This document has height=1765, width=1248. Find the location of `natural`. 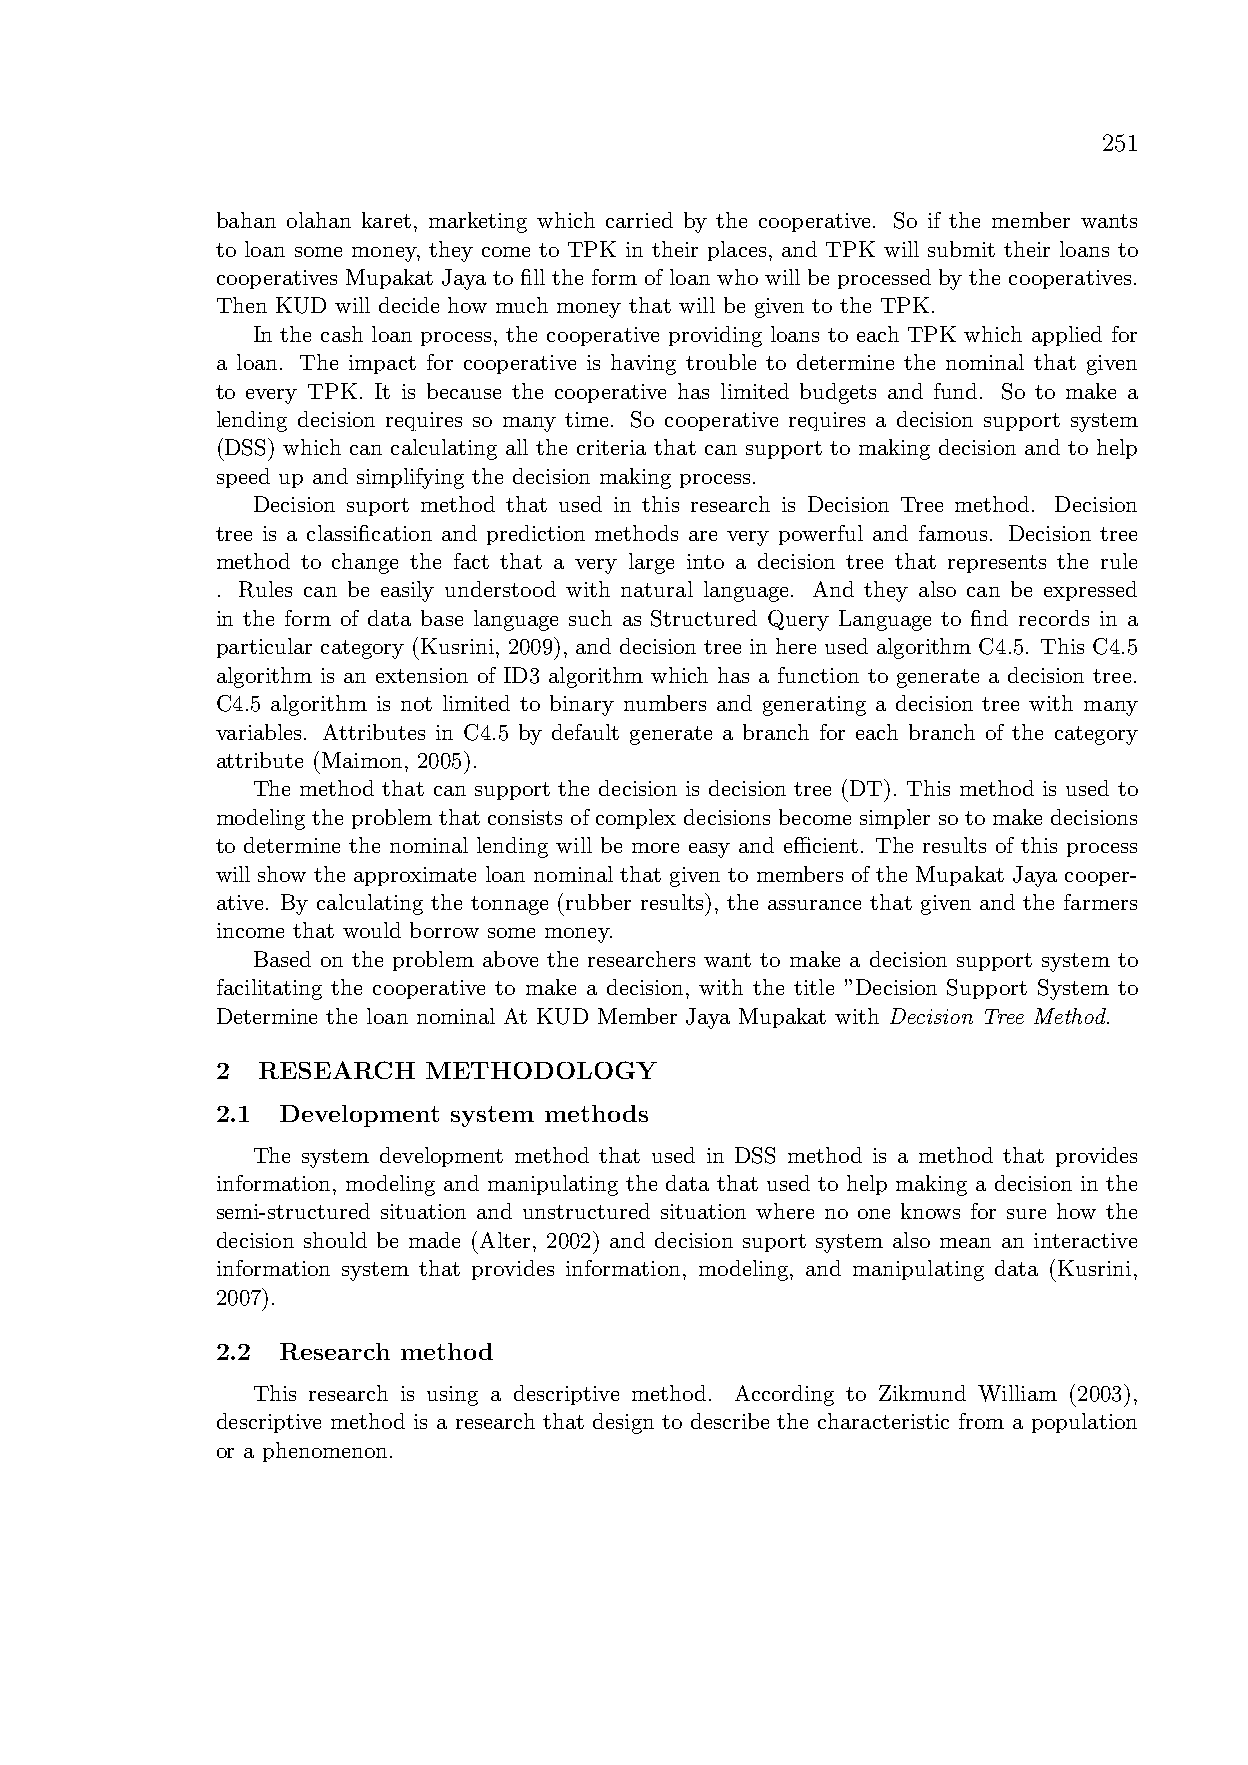

natural is located at coordinates (657, 589).
